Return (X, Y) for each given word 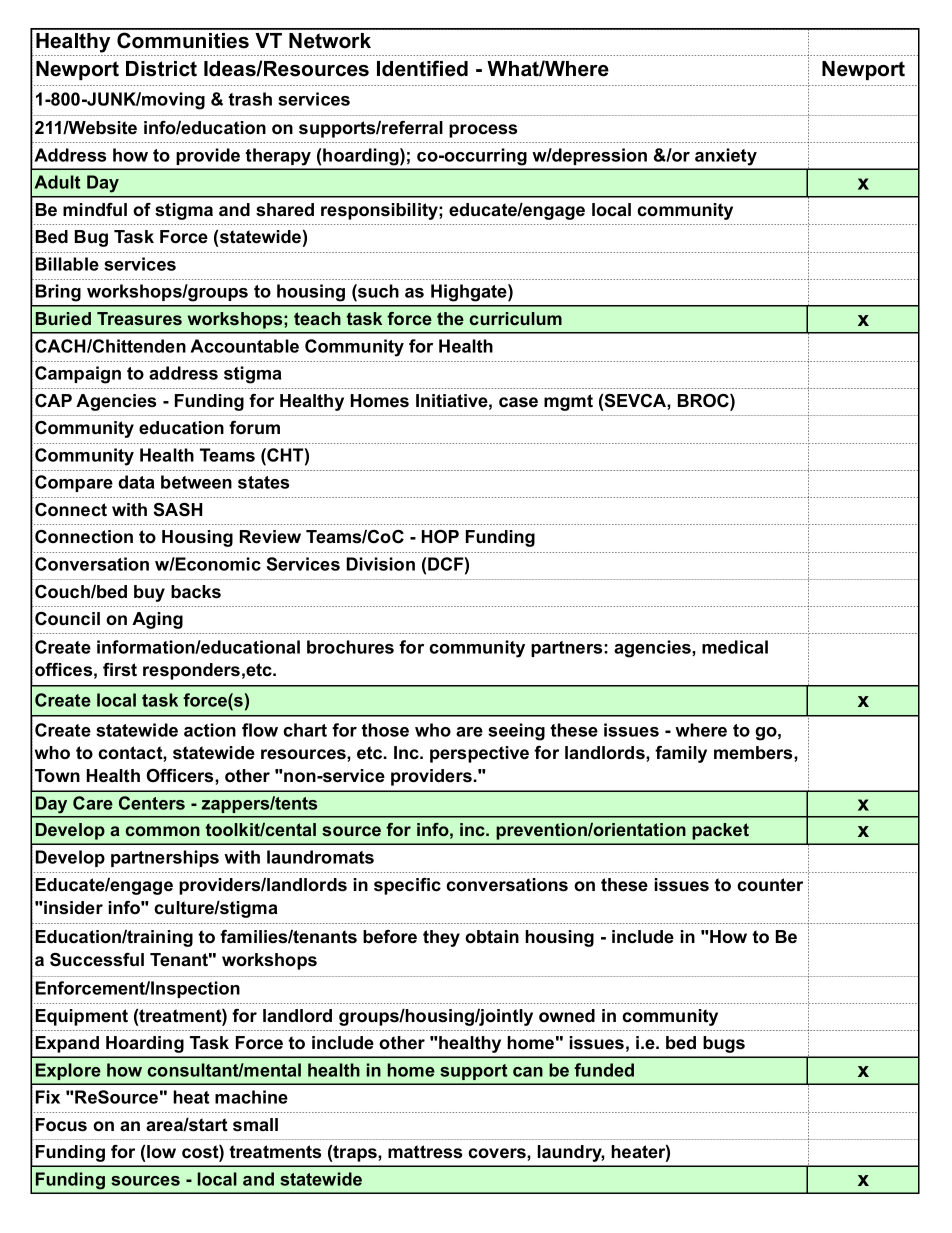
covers (498, 1153)
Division (381, 564)
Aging (157, 620)
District (161, 69)
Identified (422, 68)
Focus (61, 1125)
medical (735, 647)
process (483, 131)
